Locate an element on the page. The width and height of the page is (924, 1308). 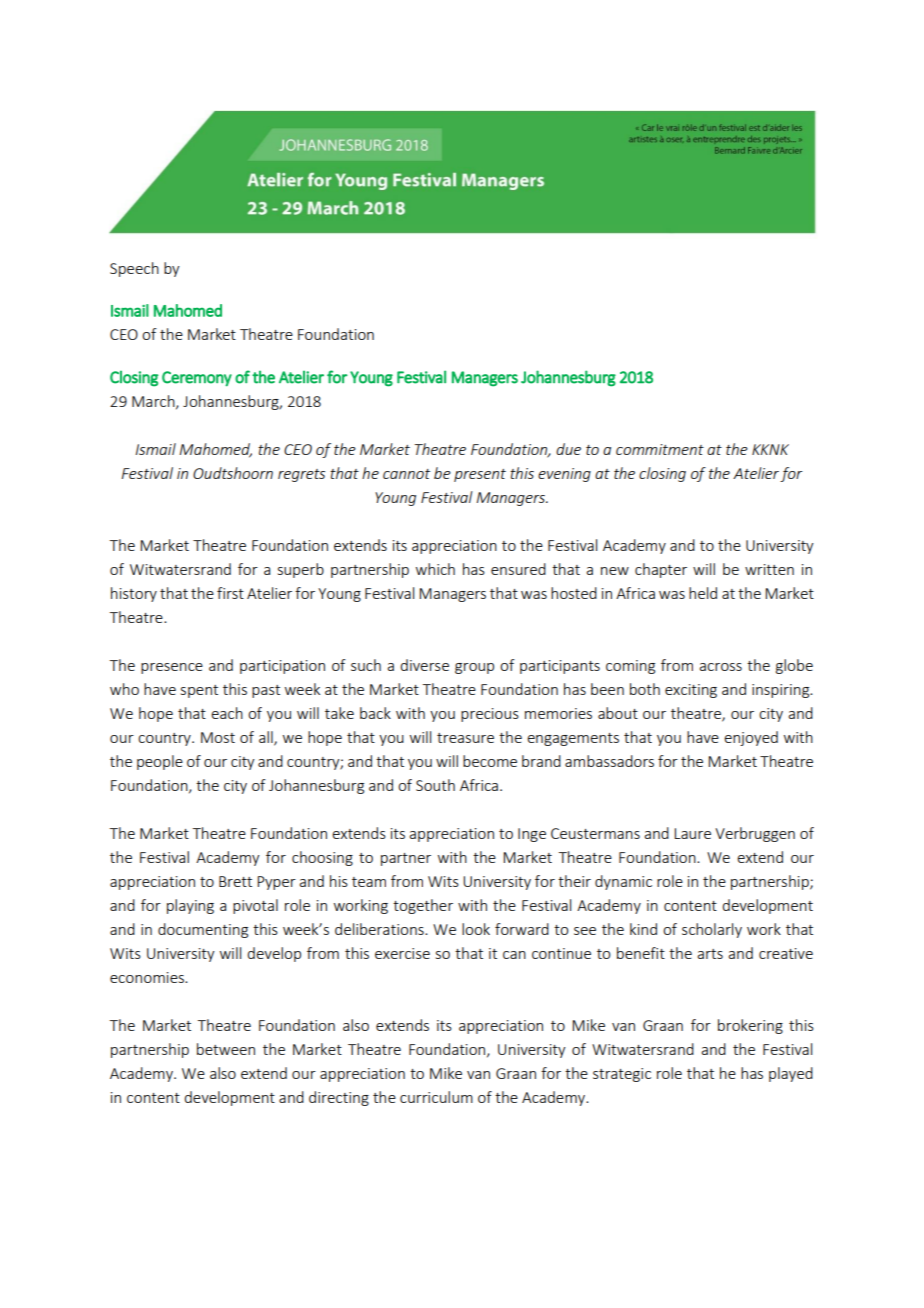
between is located at coordinates (226, 1049).
